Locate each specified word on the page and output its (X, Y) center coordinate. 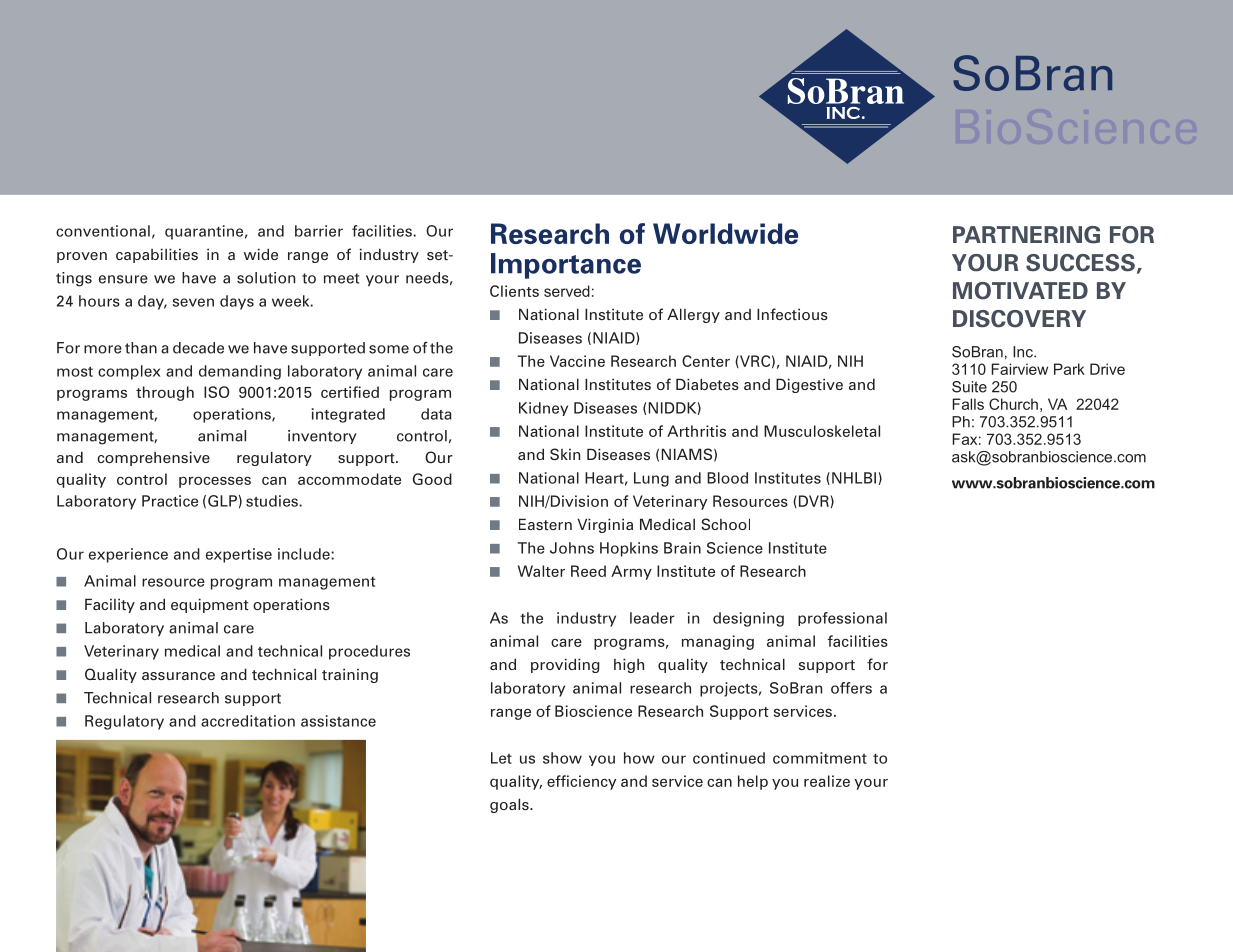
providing (565, 665)
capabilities (157, 255)
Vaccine (577, 361)
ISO (216, 392)
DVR (814, 501)
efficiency (581, 782)
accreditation (248, 721)
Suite (969, 387)
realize (827, 781)
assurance (178, 676)
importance (566, 266)
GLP (222, 501)
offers (851, 688)
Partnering (1026, 235)
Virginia (605, 525)
